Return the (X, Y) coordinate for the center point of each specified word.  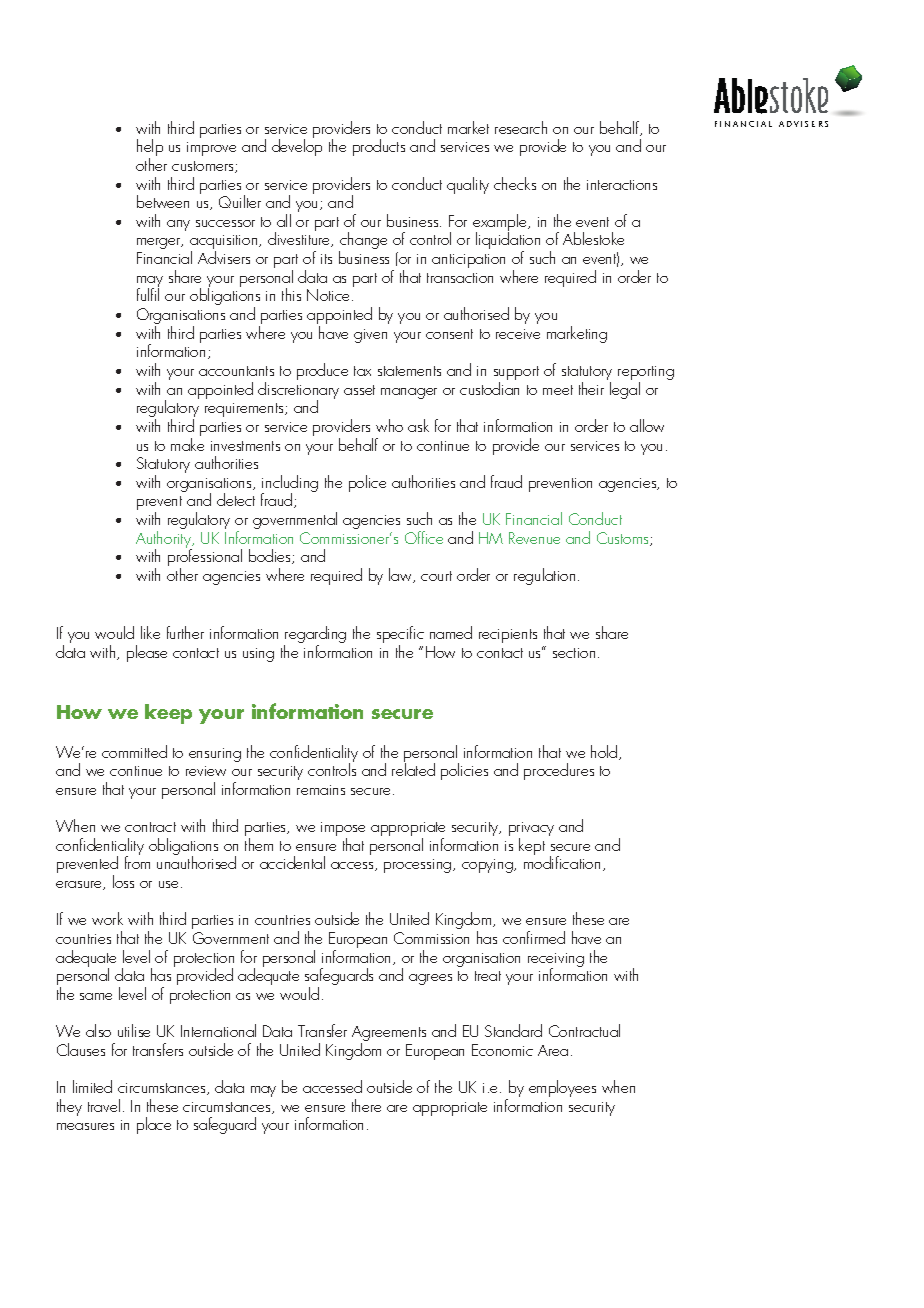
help (150, 149)
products (379, 147)
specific (400, 636)
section (574, 653)
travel (104, 1105)
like (150, 632)
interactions (622, 185)
